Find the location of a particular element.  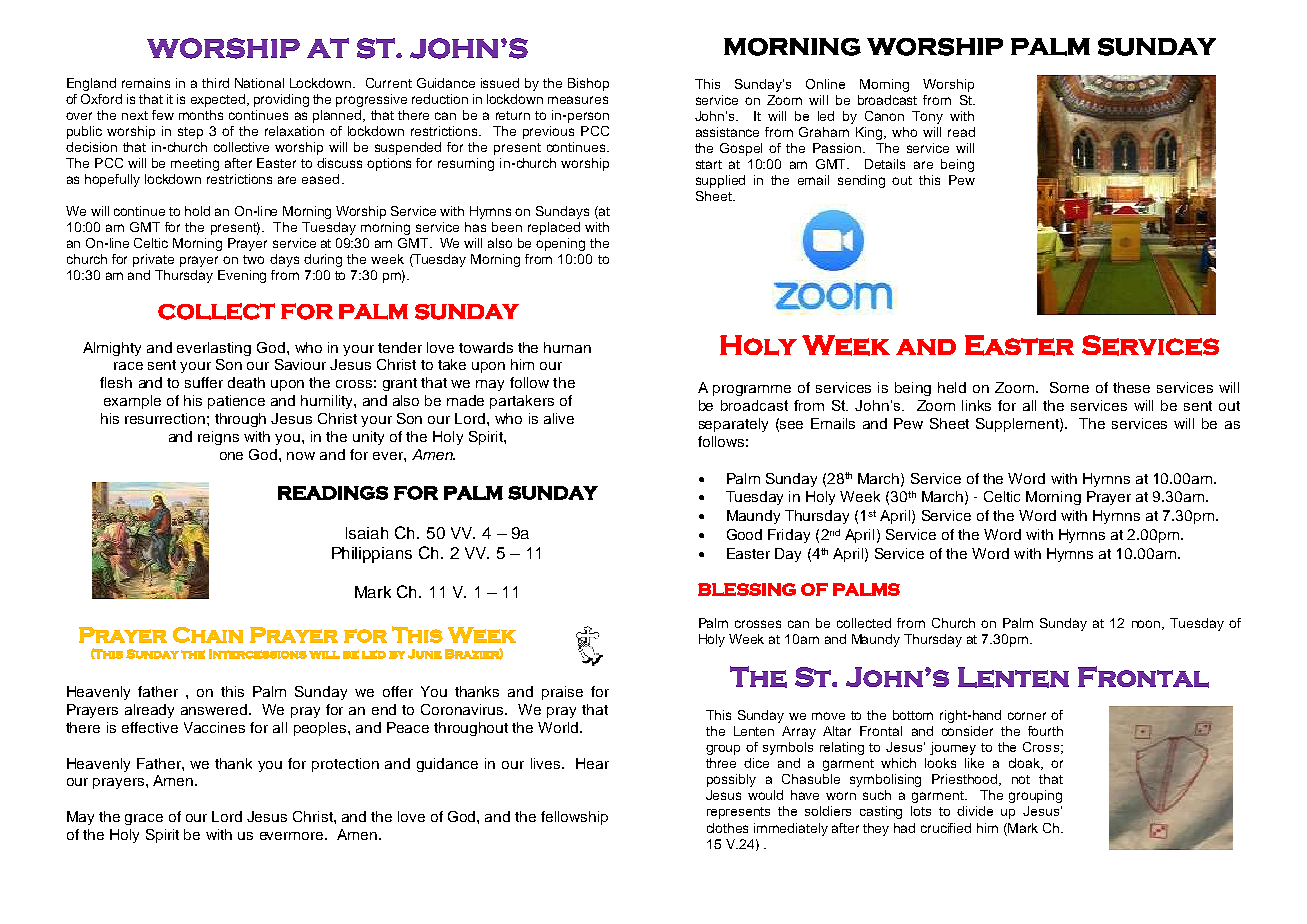

alive is located at coordinates (559, 418).
